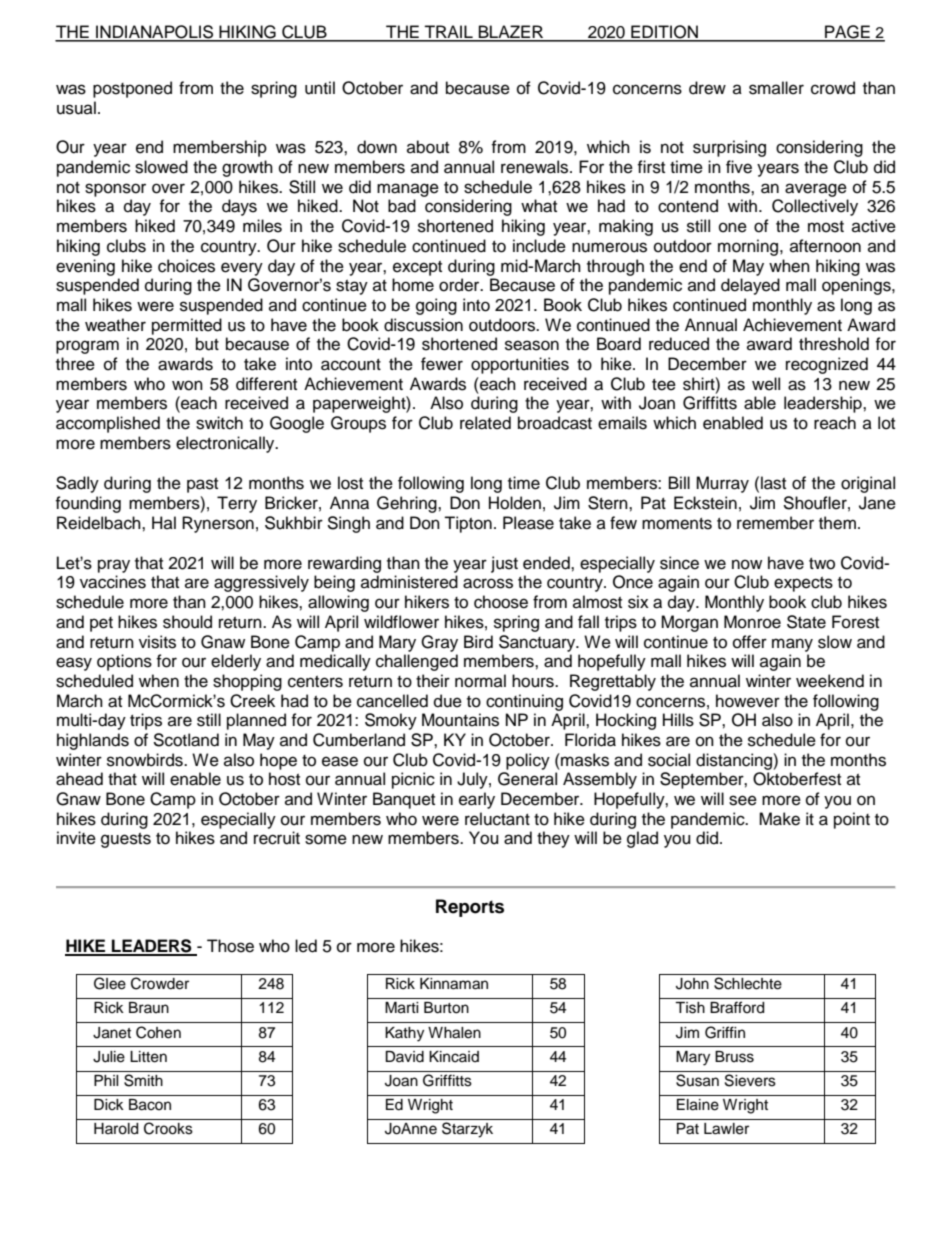  I want to click on pray, so click(114, 566).
